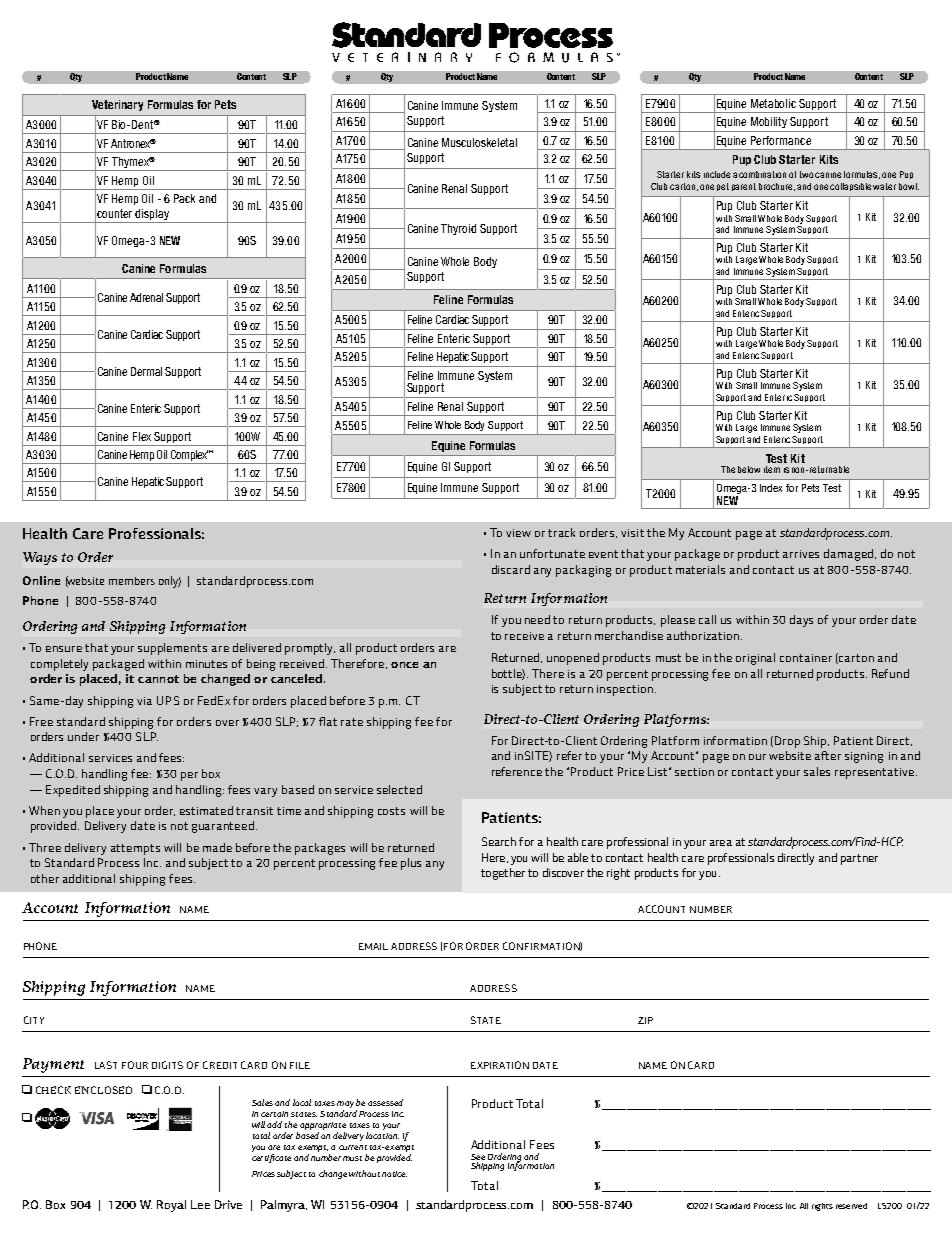 This page has height=1233, width=952. I want to click on Musculoskeletal, so click(479, 142).
